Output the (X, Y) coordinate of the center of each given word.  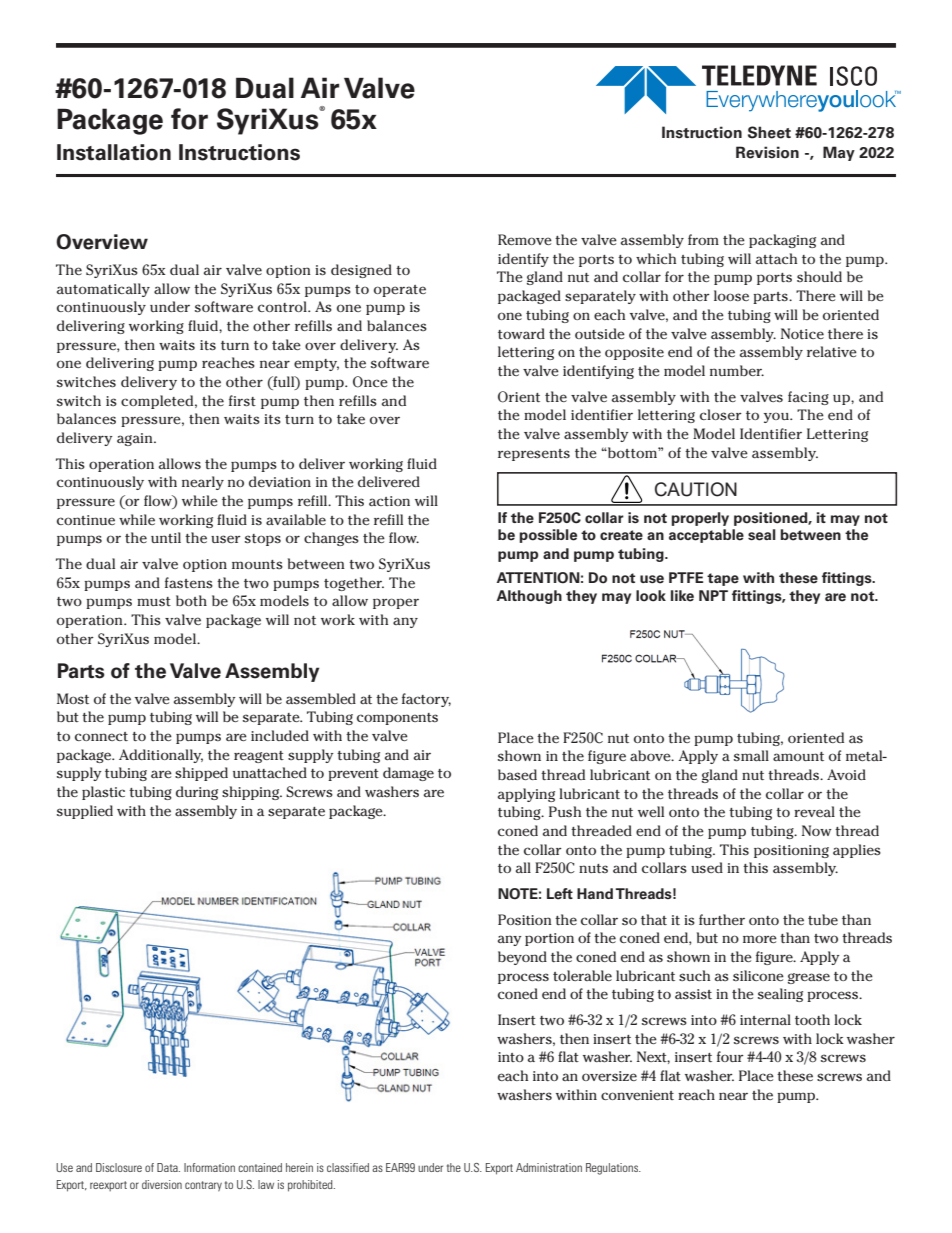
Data (168, 1167)
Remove (525, 239)
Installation (114, 152)
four (730, 1056)
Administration (549, 1167)
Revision (767, 152)
